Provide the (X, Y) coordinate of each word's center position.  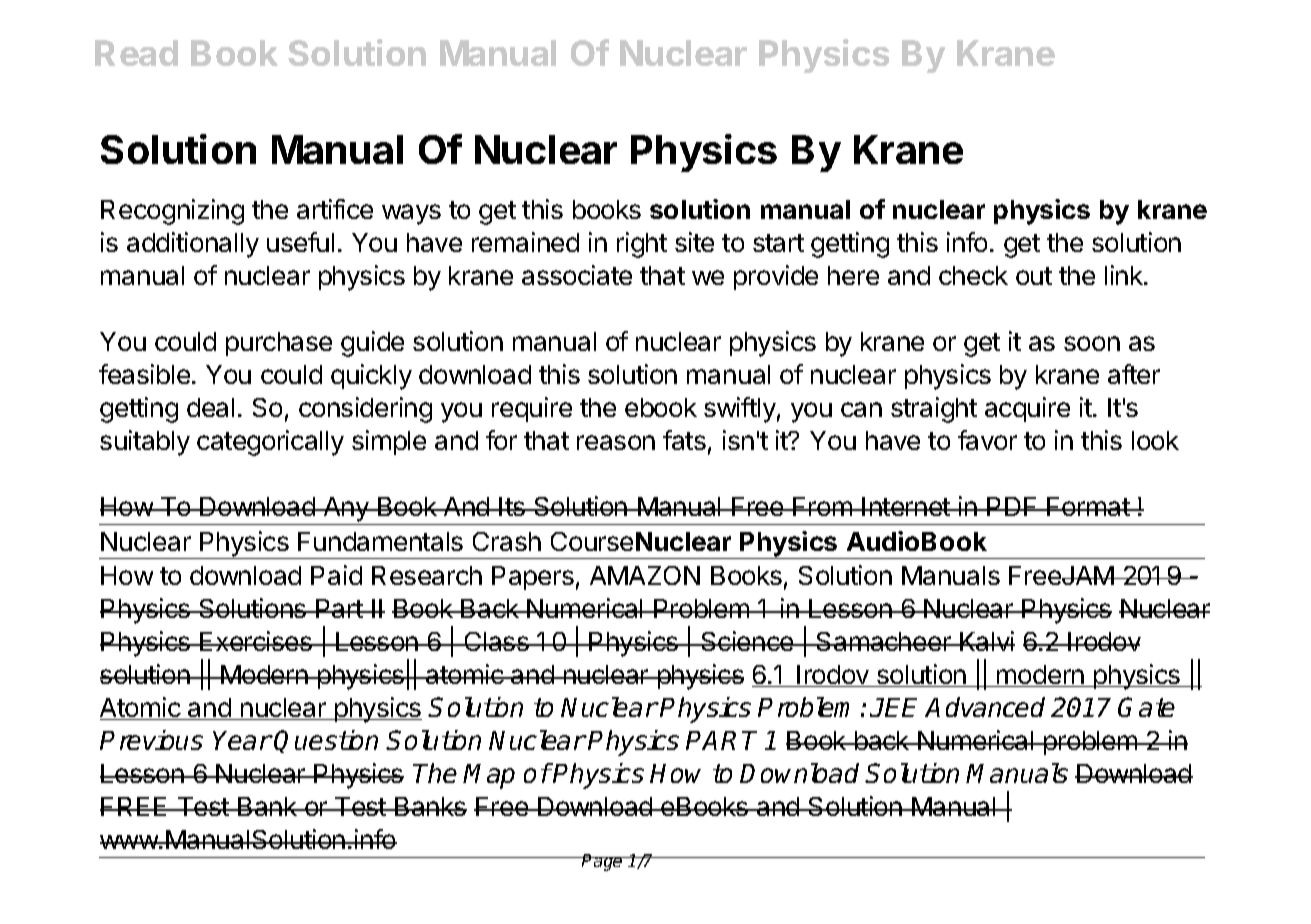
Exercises (256, 641)
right (642, 245)
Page (603, 862)
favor (987, 440)
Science (747, 641)
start (778, 243)
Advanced (985, 707)
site (694, 242)
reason (616, 442)
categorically (270, 443)
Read (136, 53)
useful (300, 242)
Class (496, 641)
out (1034, 276)
